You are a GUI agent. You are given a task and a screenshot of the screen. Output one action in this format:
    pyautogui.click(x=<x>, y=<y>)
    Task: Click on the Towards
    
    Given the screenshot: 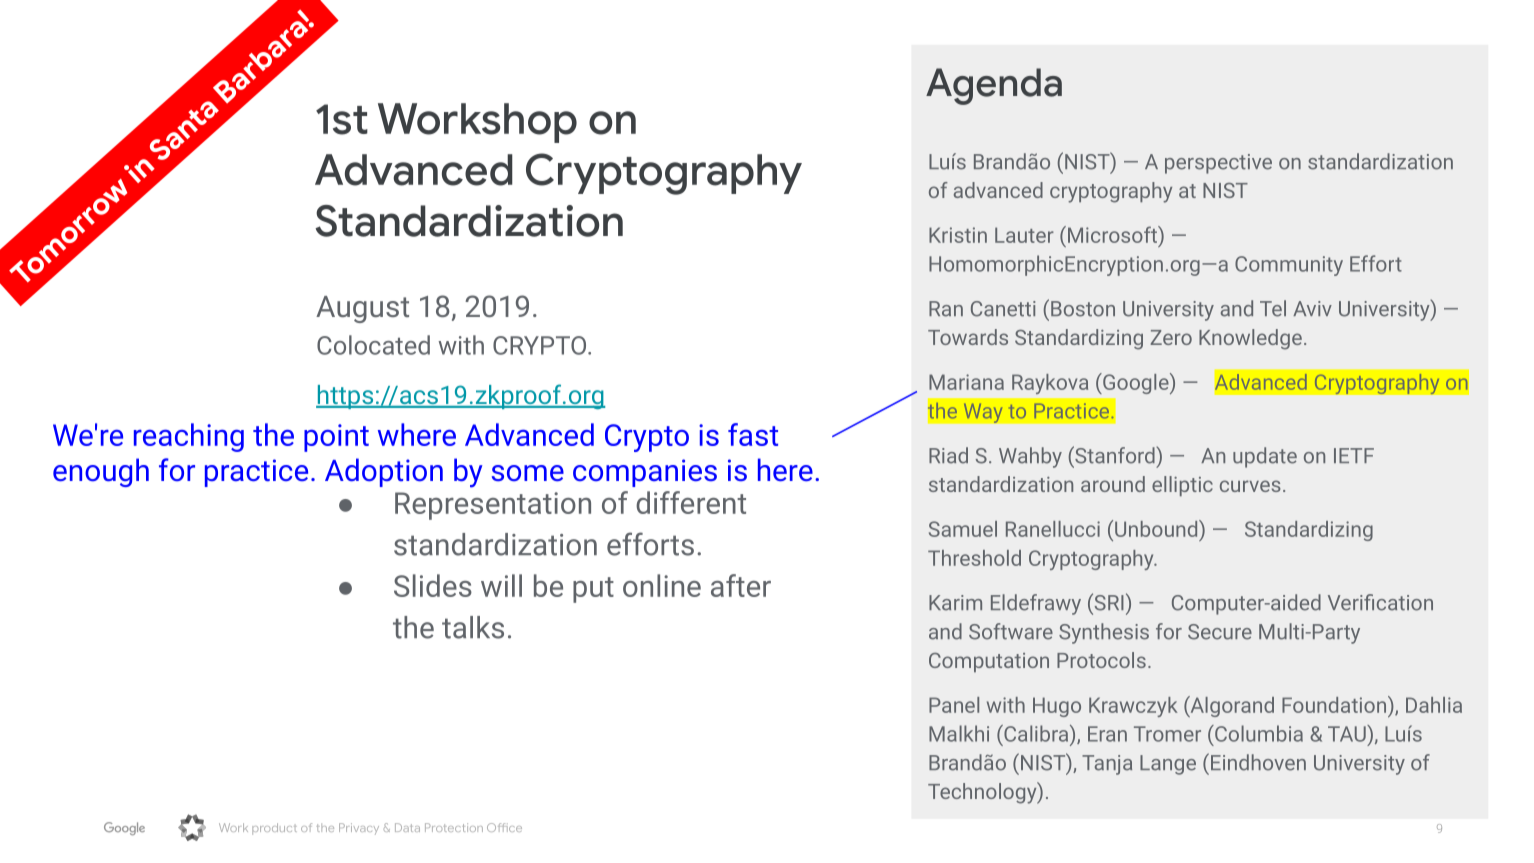 What is the action you would take?
    pyautogui.click(x=968, y=337)
